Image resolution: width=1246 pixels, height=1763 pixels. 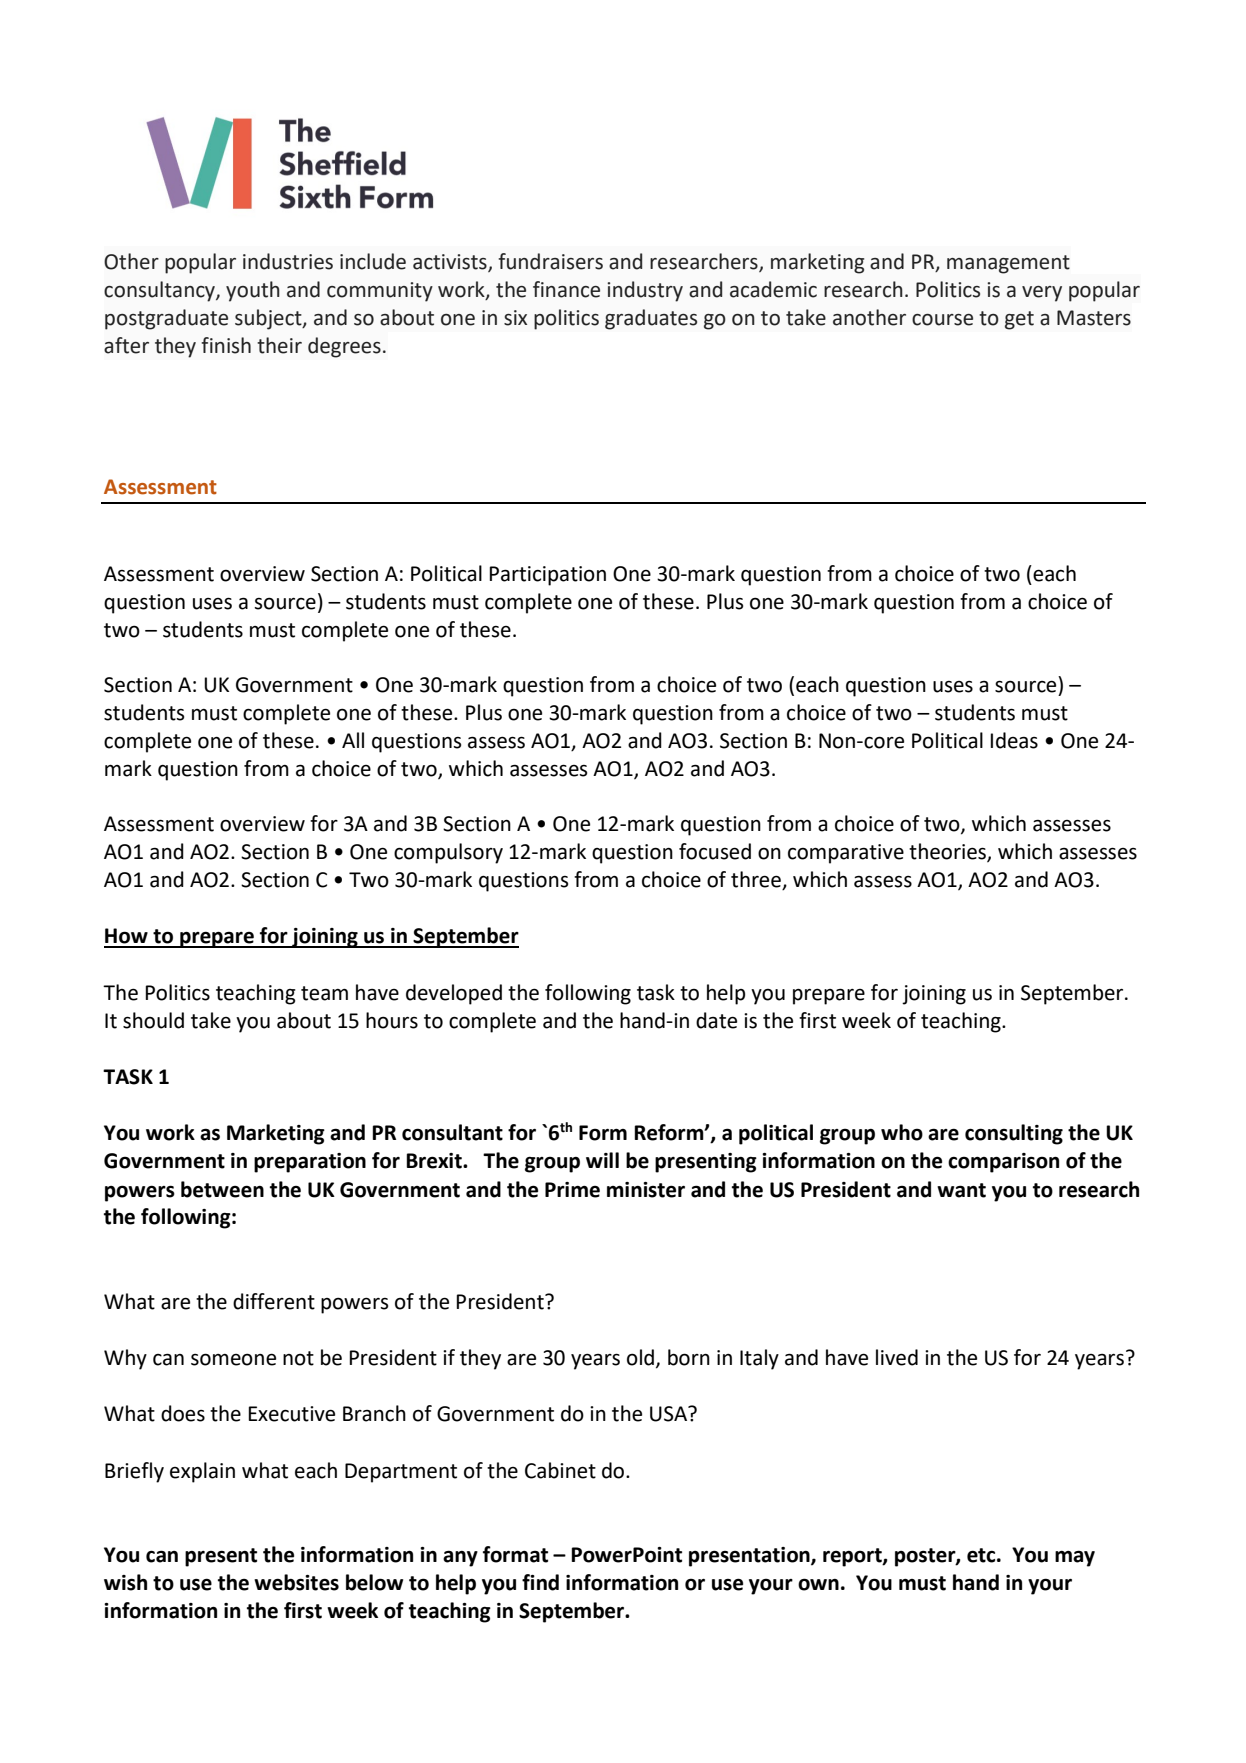 I want to click on focused, so click(x=715, y=851).
